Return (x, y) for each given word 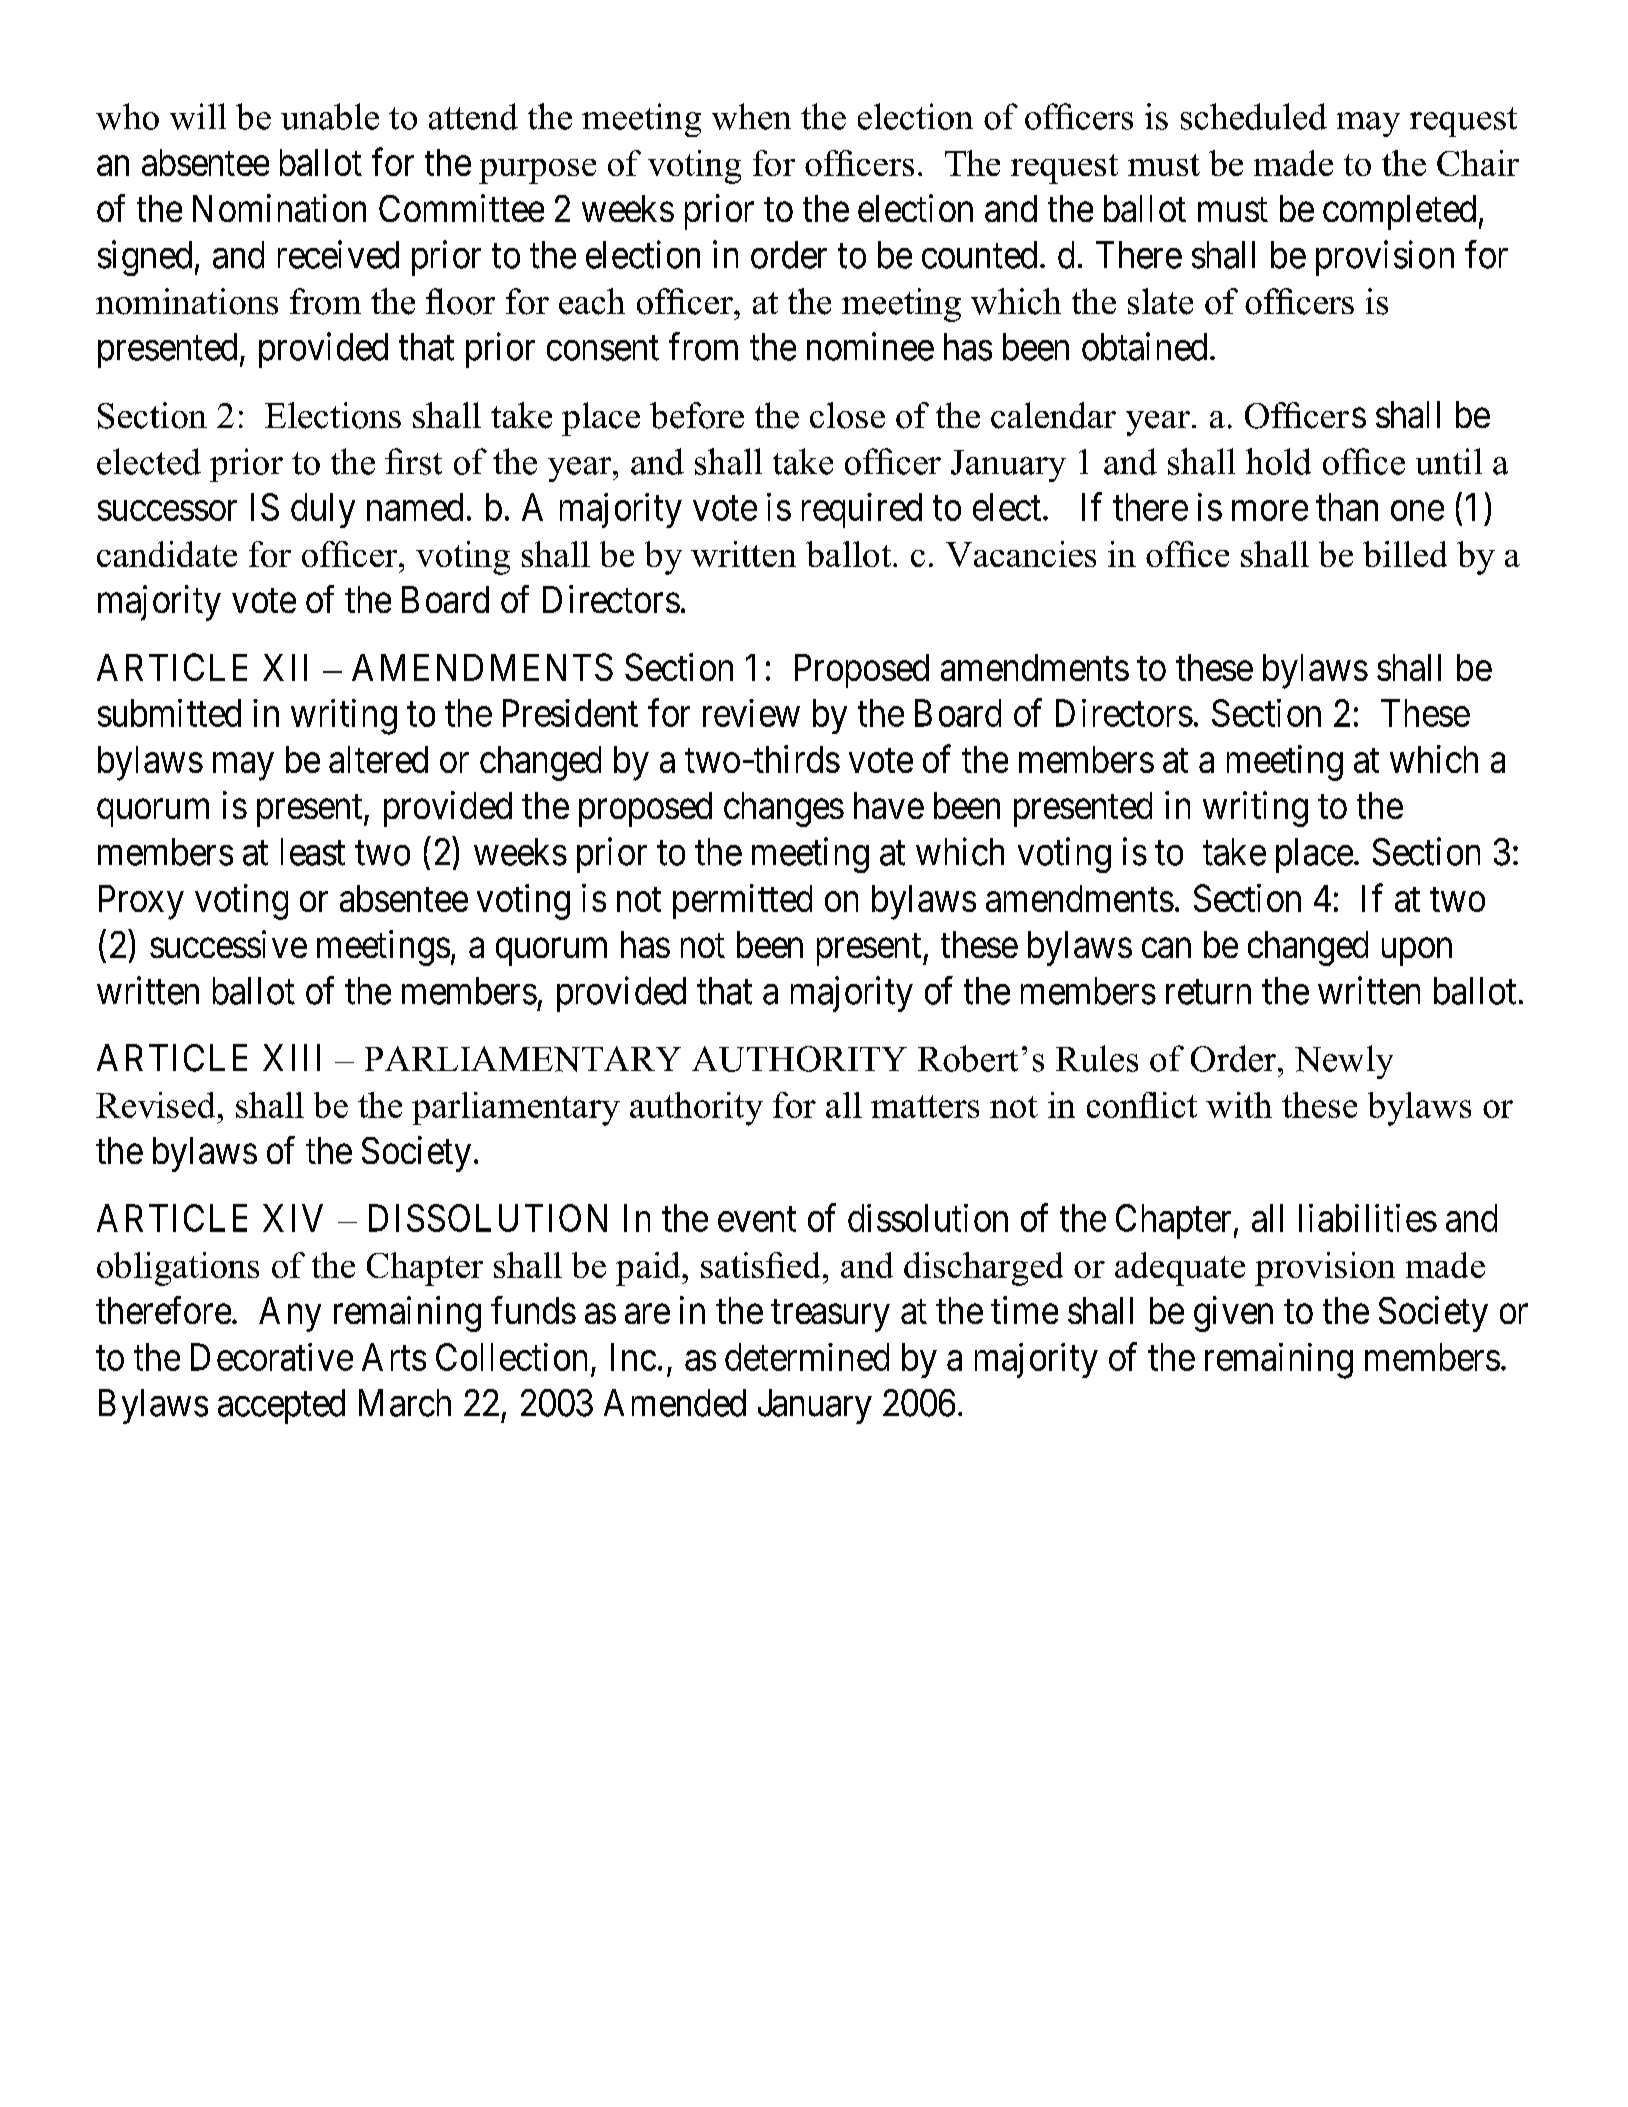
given (1233, 1314)
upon (1417, 952)
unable (330, 116)
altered (378, 759)
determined (807, 1357)
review (751, 713)
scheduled (1254, 116)
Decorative (272, 1357)
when (751, 116)
